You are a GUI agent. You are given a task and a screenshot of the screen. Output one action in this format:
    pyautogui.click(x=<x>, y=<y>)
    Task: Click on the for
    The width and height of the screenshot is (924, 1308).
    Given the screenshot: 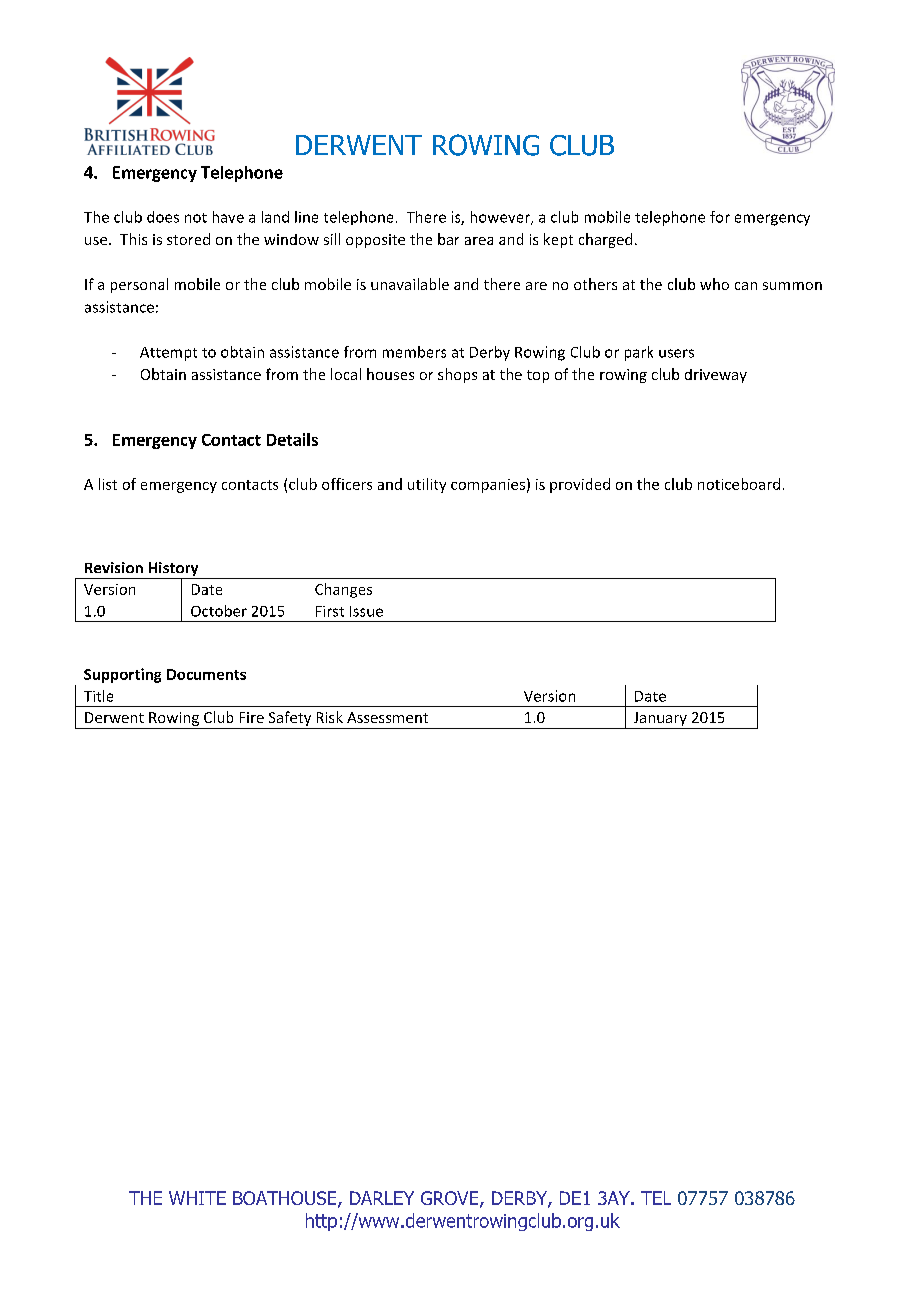 What is the action you would take?
    pyautogui.click(x=720, y=217)
